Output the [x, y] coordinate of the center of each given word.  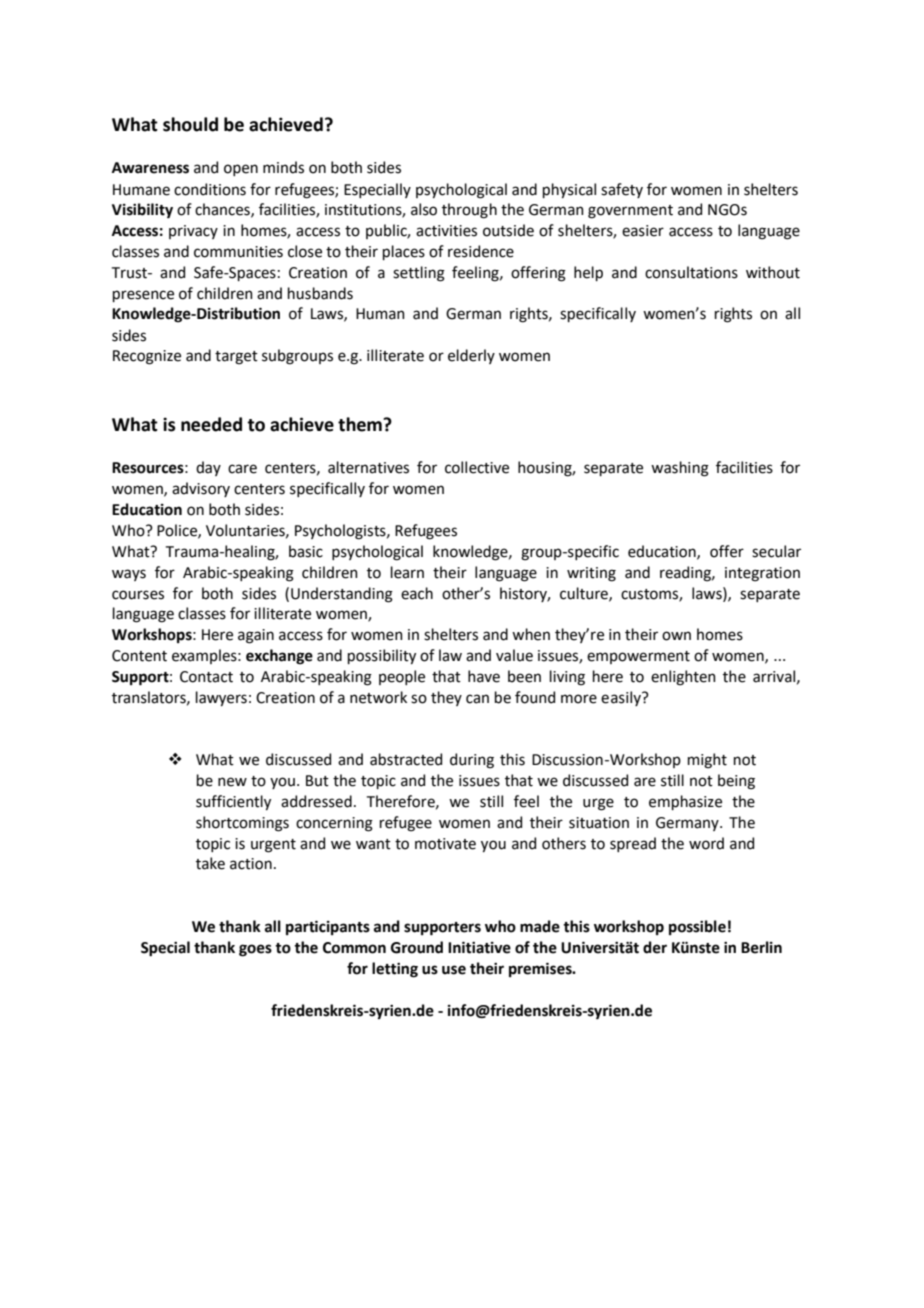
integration [762, 574]
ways [129, 575]
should [190, 124]
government [630, 212]
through [469, 211]
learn [407, 572]
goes [255, 950]
